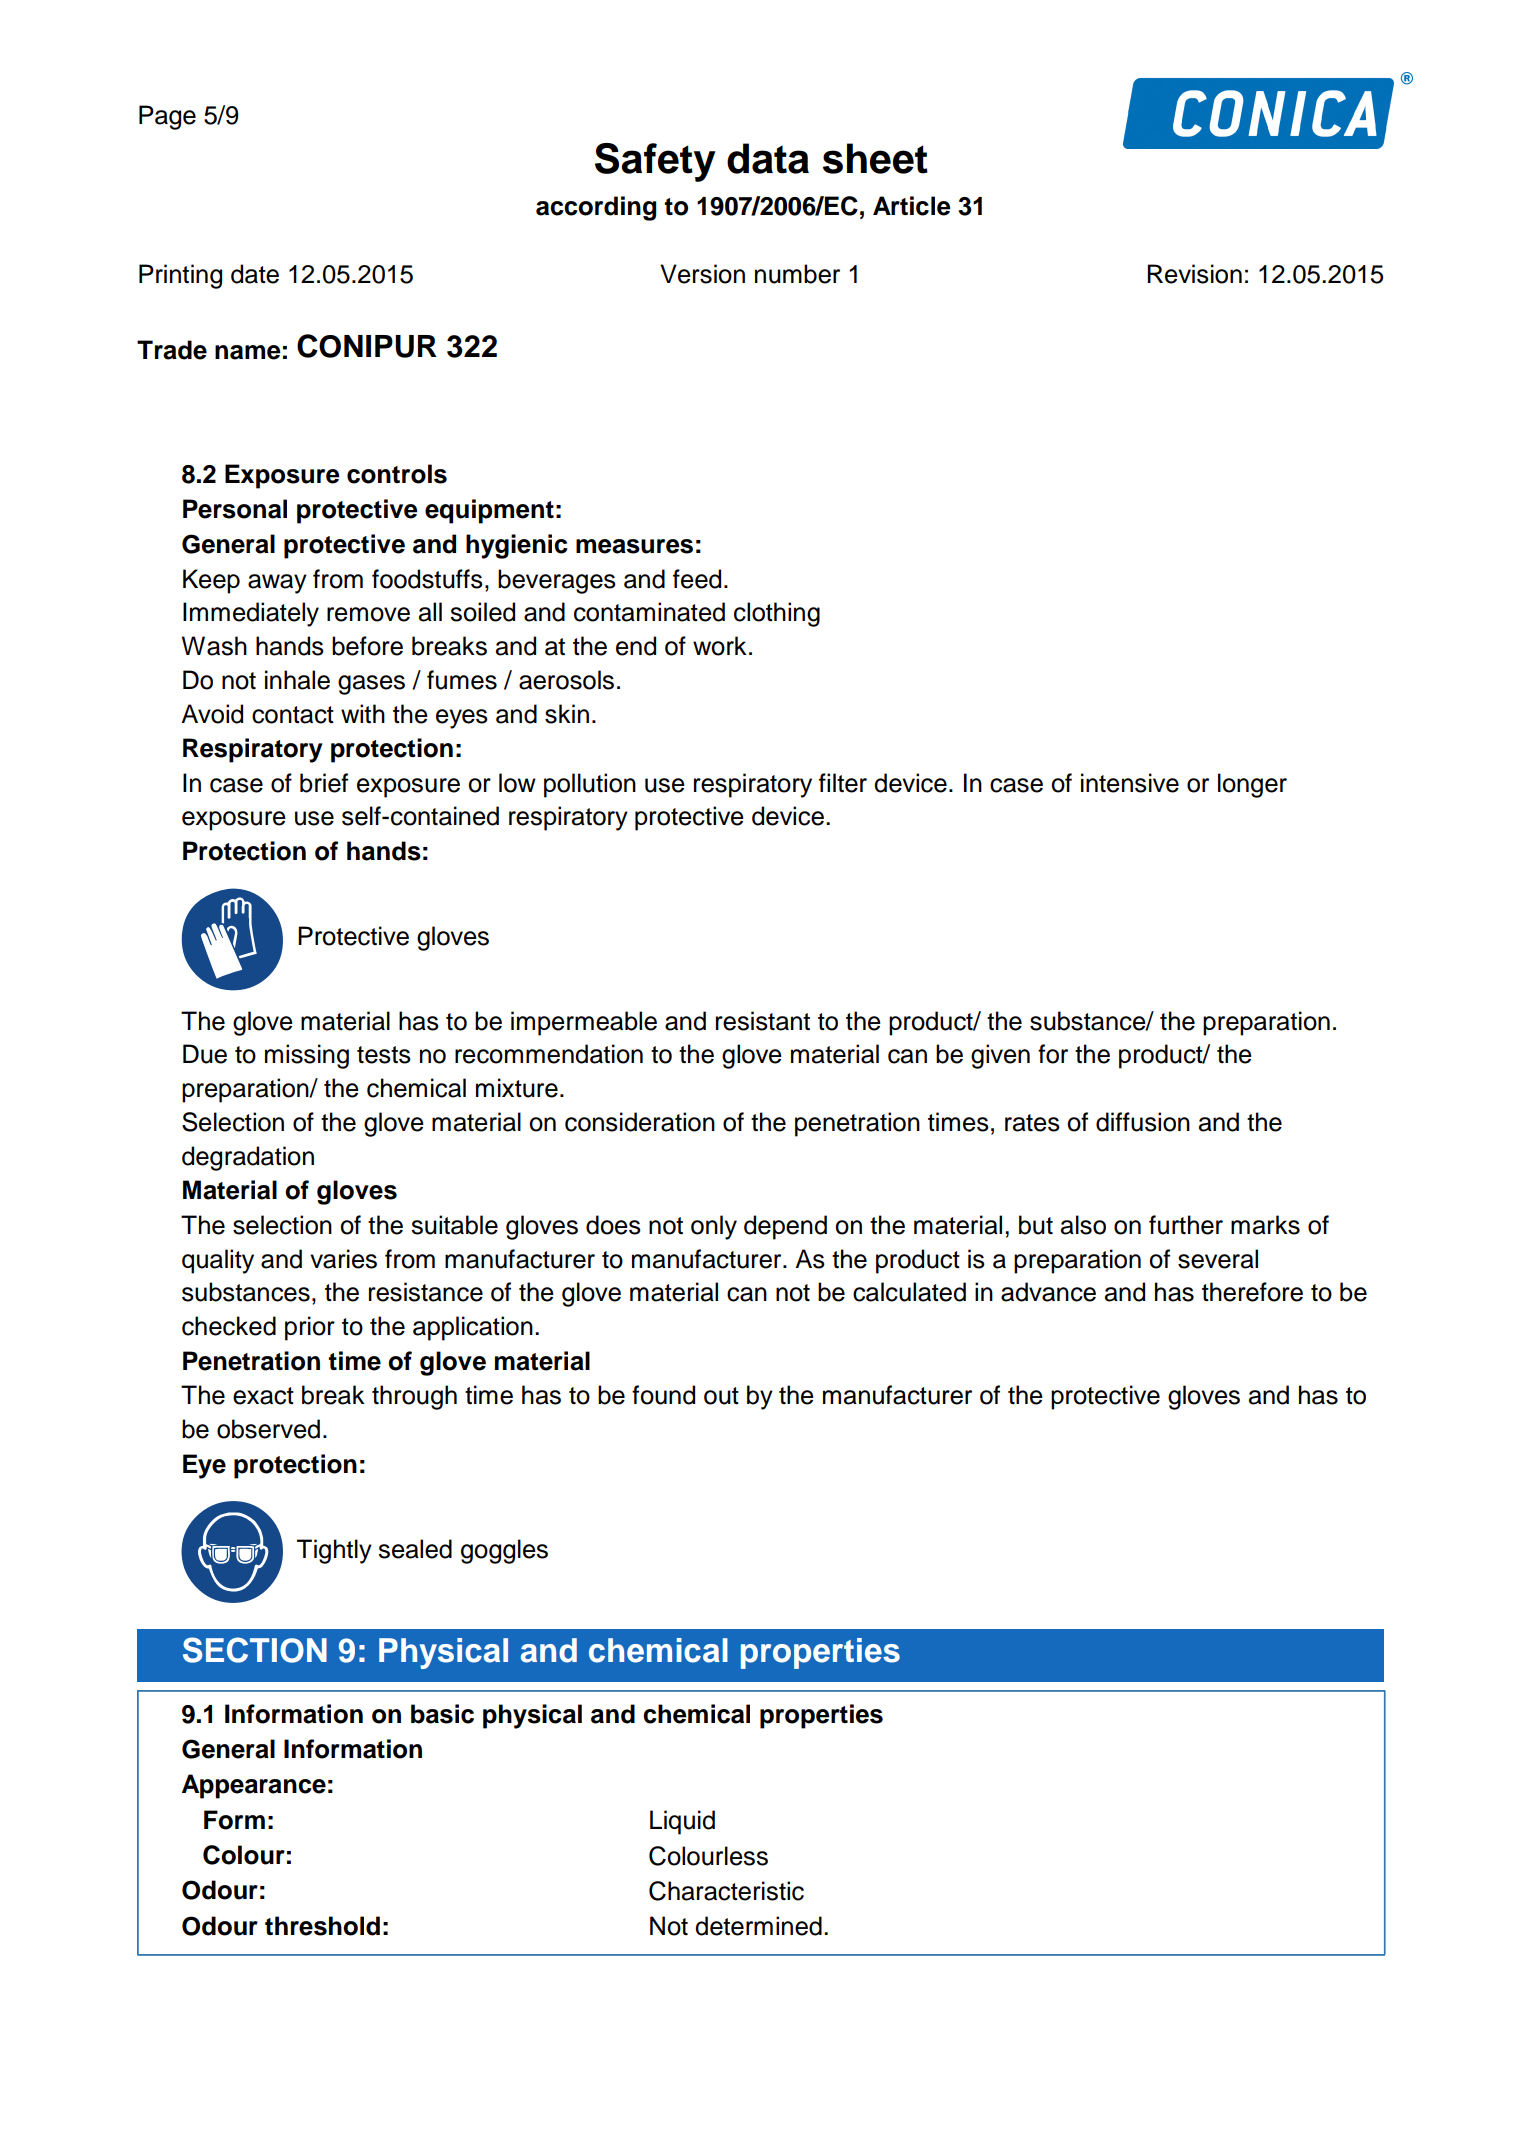  Describe the element at coordinates (1130, 783) in the screenshot. I see `intensive` at that location.
